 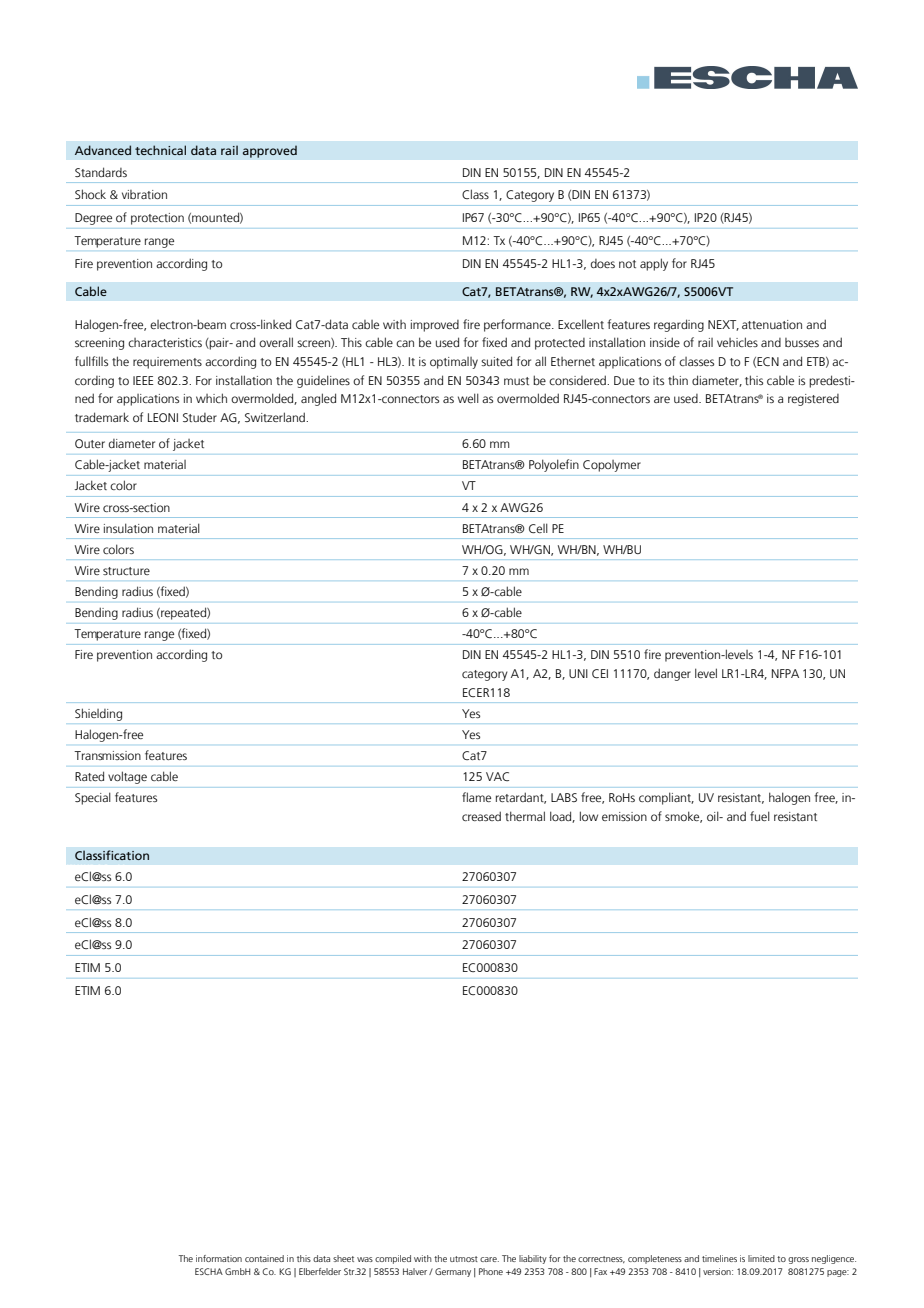 I want to click on information, so click(x=219, y=1258).
